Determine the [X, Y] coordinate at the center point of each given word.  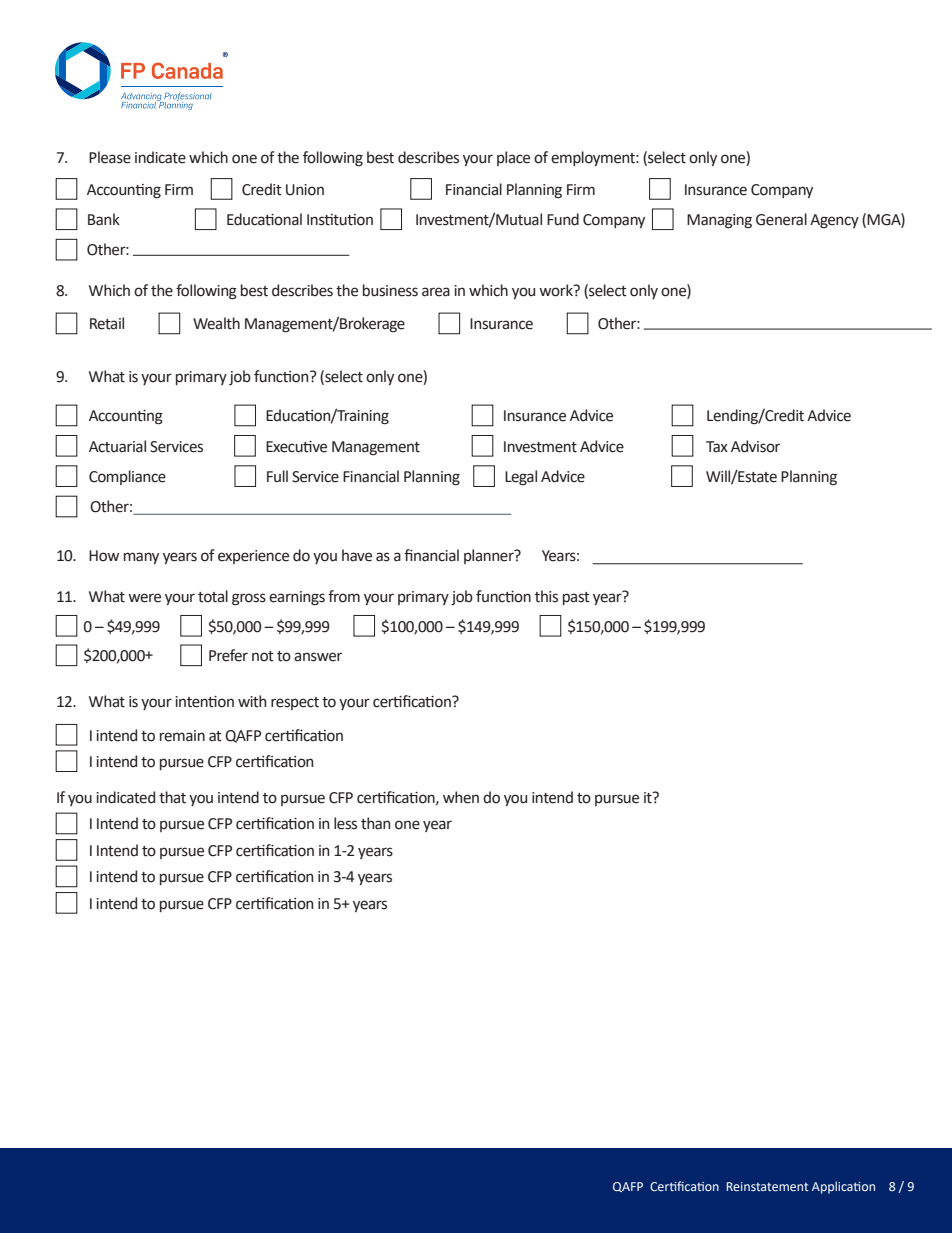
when [461, 797]
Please [110, 157]
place [513, 158]
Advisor [755, 446]
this [546, 596]
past [576, 598]
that [172, 797]
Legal [521, 478]
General [781, 219]
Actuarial [117, 446]
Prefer [228, 655]
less [345, 823]
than [375, 823]
